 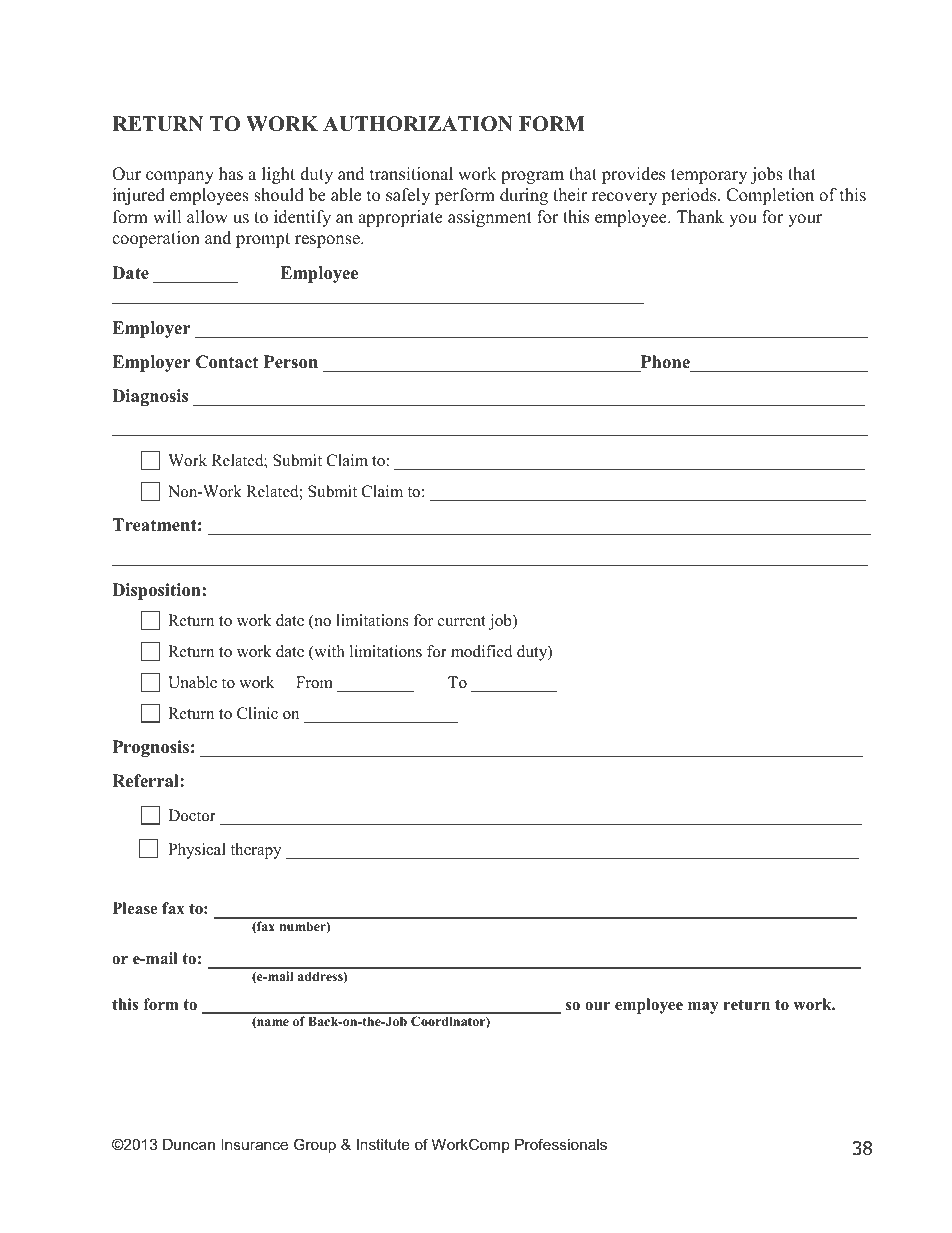 What do you see at coordinates (462, 621) in the page?
I see `current` at bounding box center [462, 621].
